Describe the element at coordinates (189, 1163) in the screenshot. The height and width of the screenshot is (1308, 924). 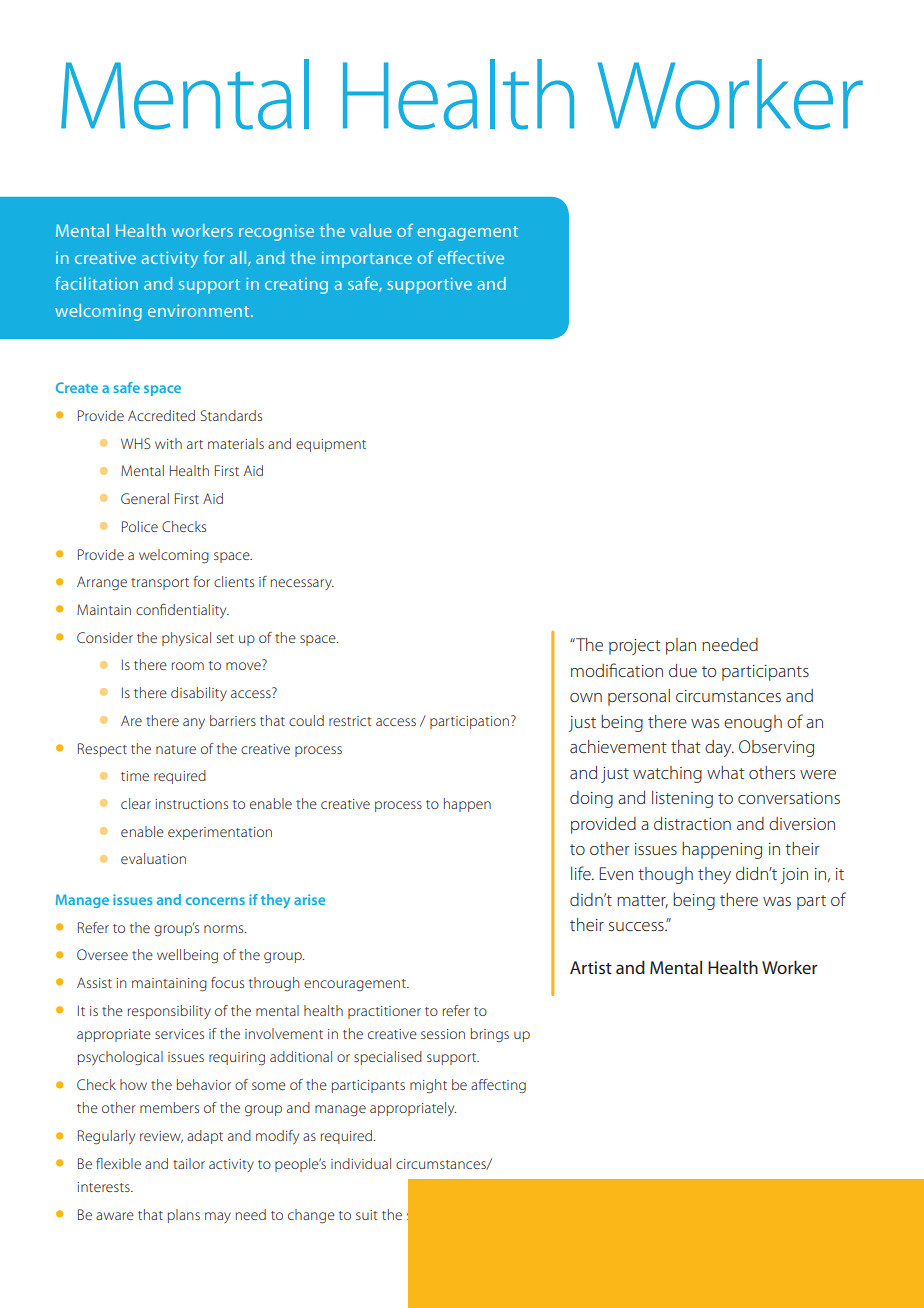
I see `tailor` at that location.
